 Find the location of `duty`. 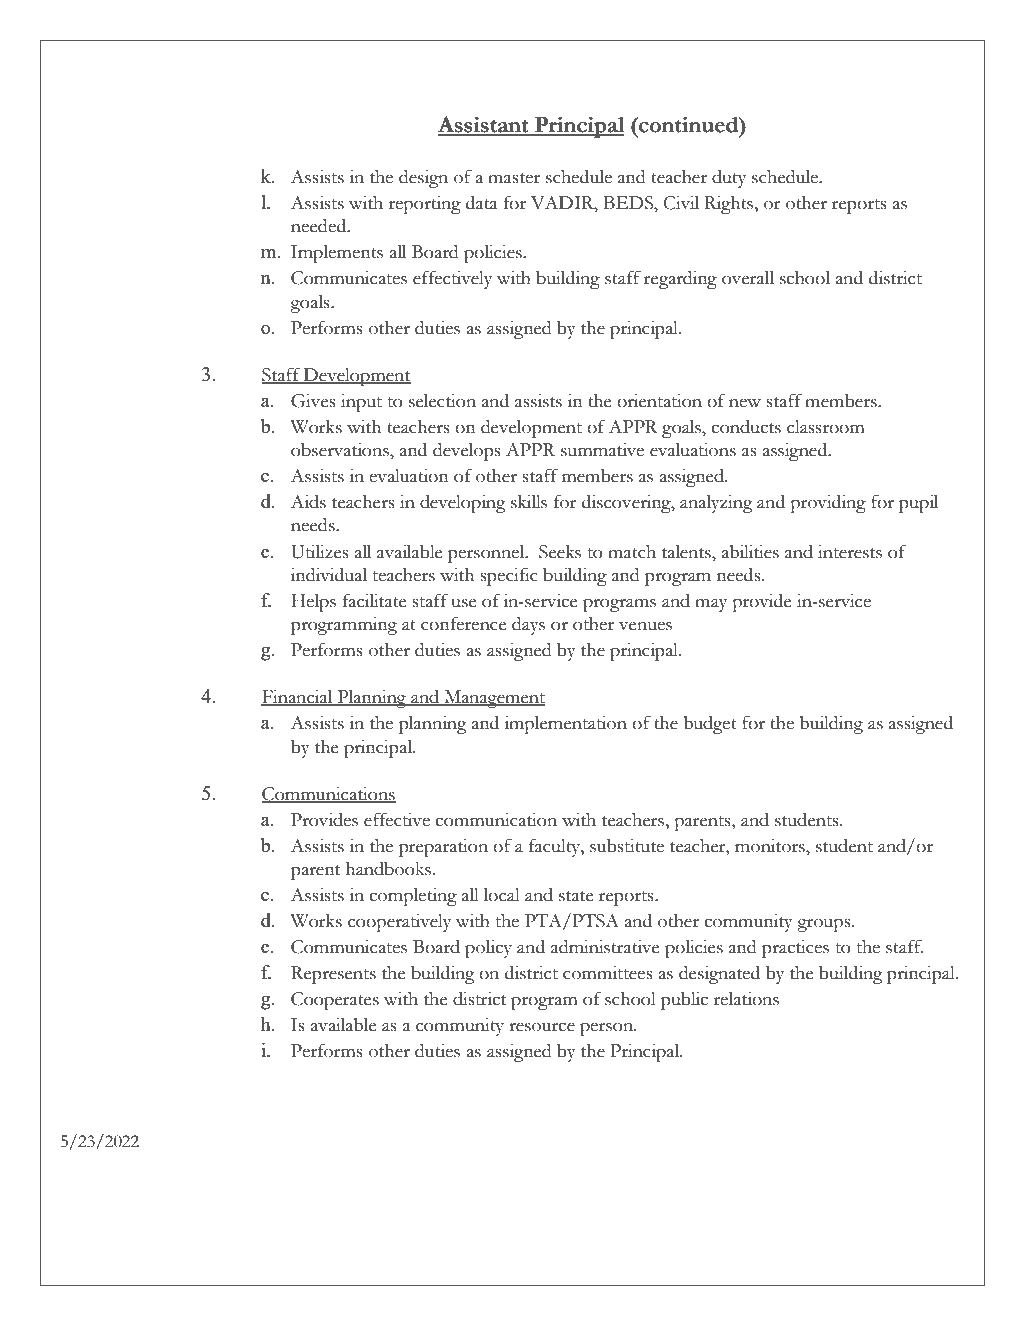

duty is located at coordinates (729, 179).
